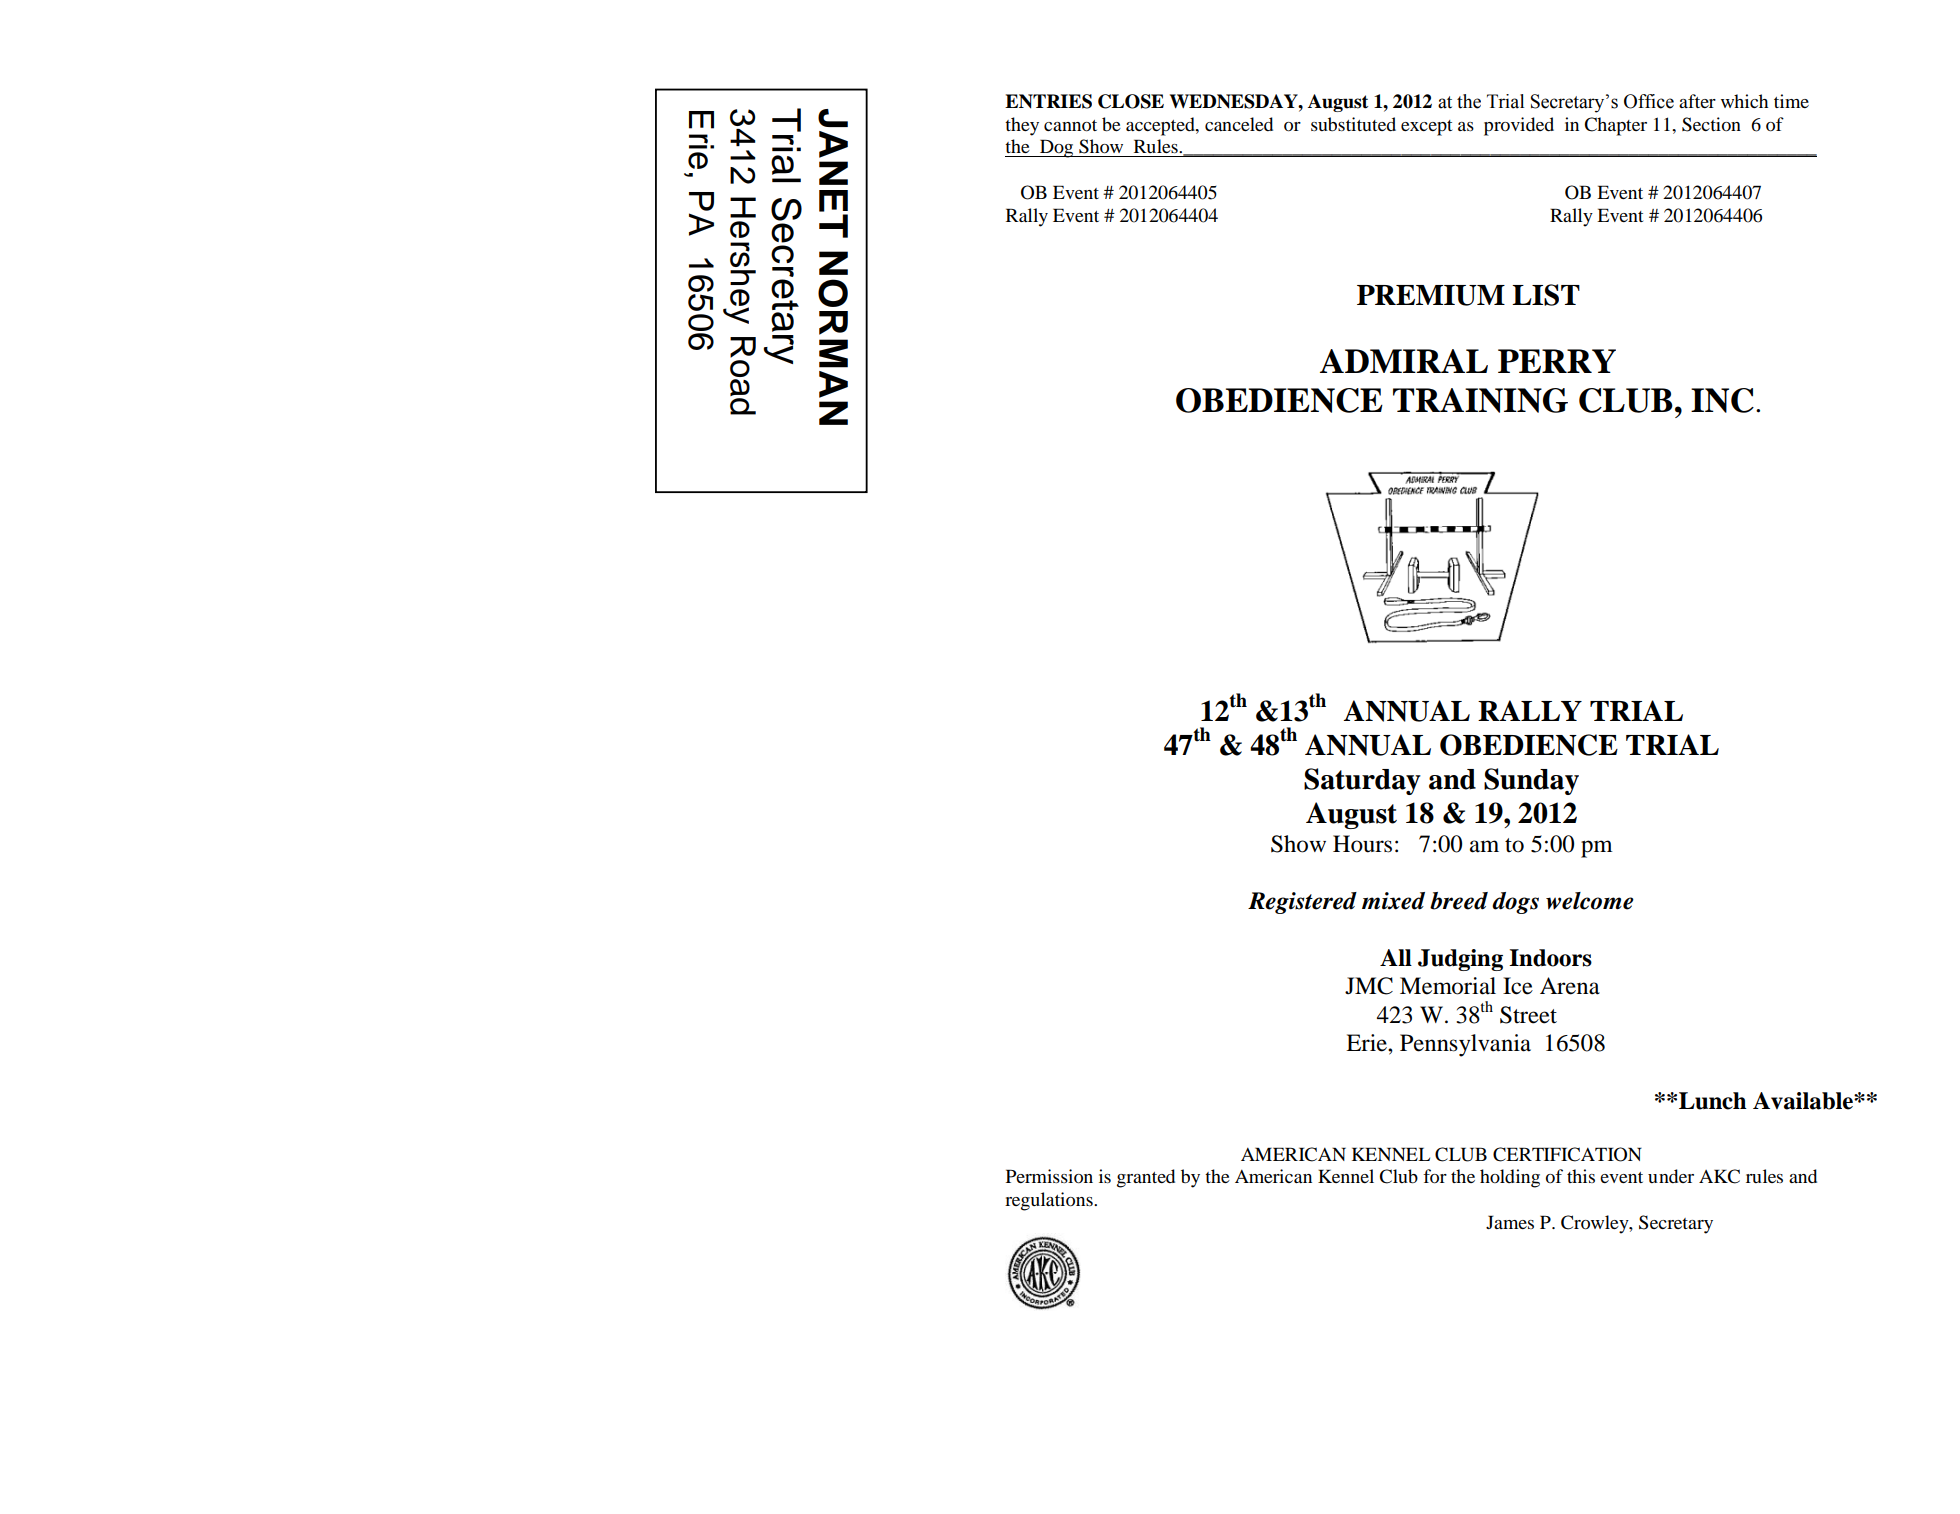  What do you see at coordinates (1302, 903) in the screenshot?
I see `Registered` at bounding box center [1302, 903].
